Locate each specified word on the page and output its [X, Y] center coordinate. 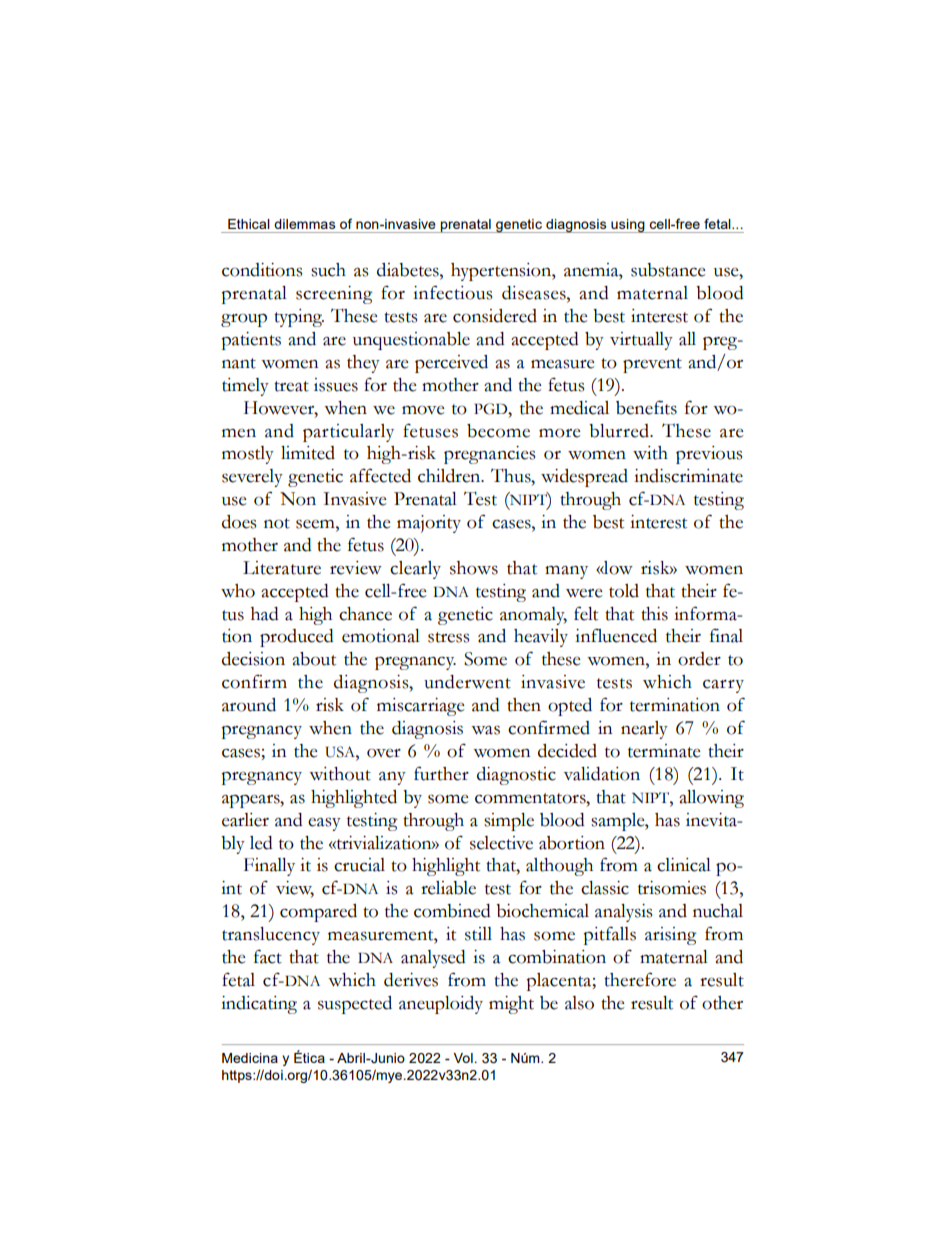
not [277, 523]
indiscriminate [688, 476]
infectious [452, 292]
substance [668, 270]
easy [324, 824]
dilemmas [305, 224]
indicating [259, 1005]
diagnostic [516, 776]
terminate [664, 751]
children [450, 476]
